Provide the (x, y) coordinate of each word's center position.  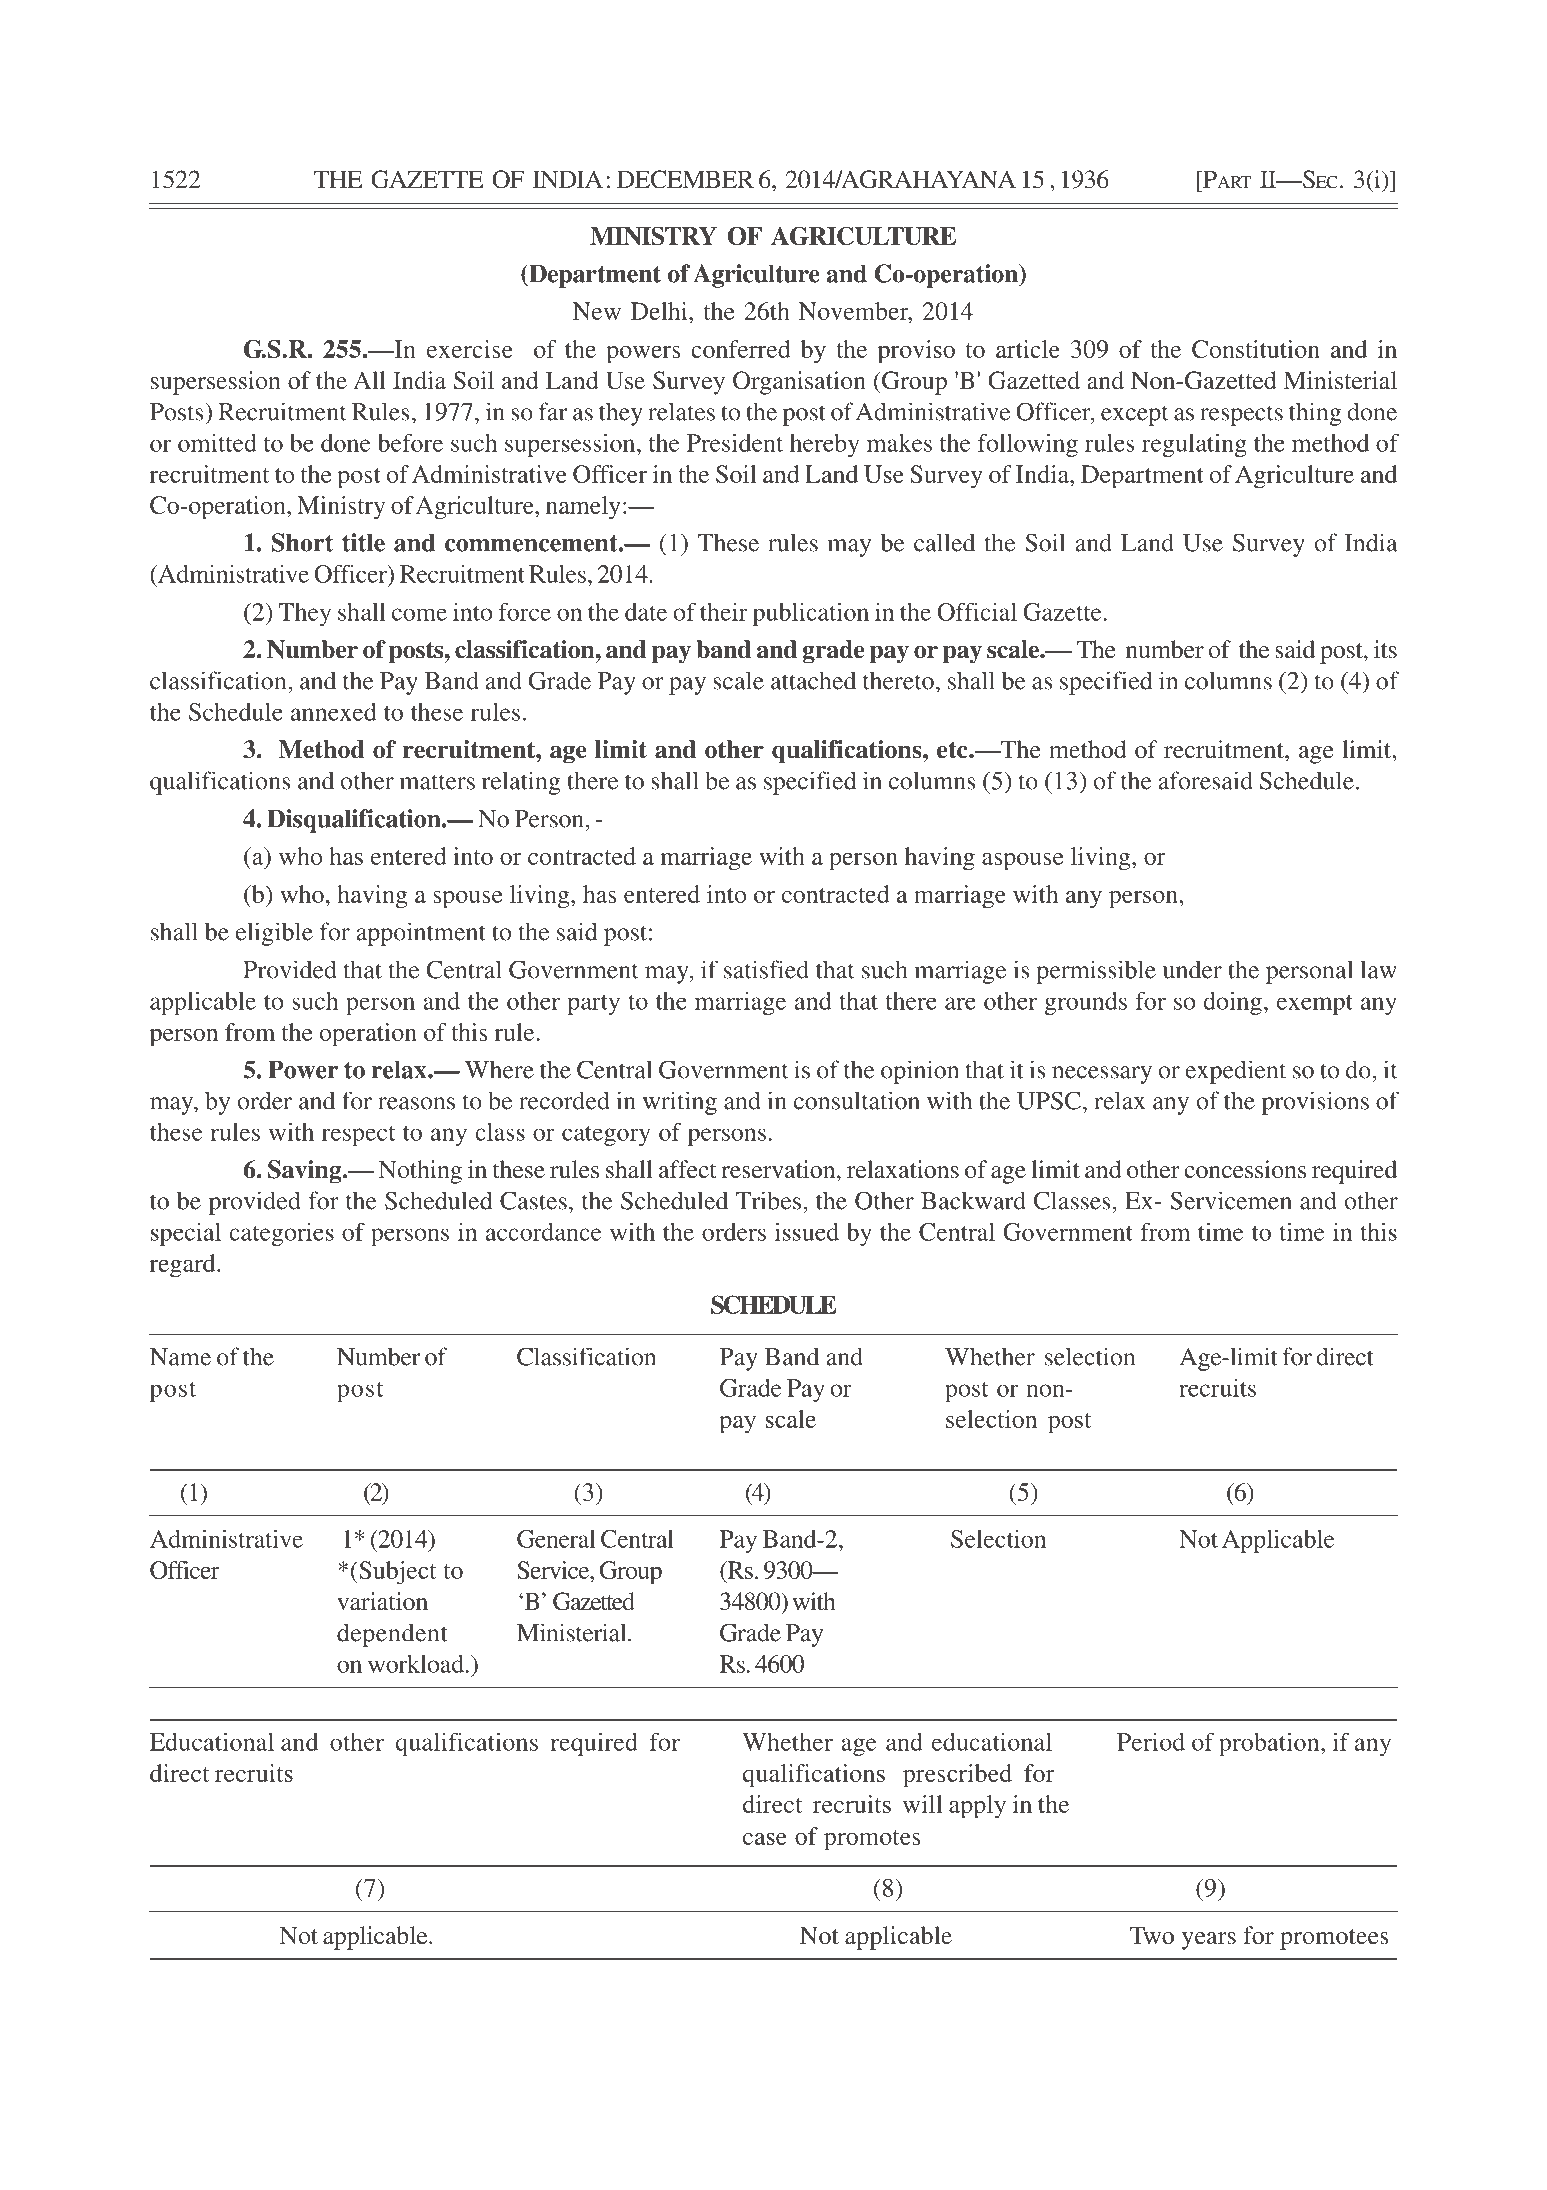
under (1192, 969)
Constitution (1256, 349)
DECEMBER (685, 179)
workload (416, 1664)
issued (807, 1232)
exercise (470, 349)
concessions (1245, 1169)
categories (281, 1234)
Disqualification (355, 821)
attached (813, 680)
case (765, 1839)
